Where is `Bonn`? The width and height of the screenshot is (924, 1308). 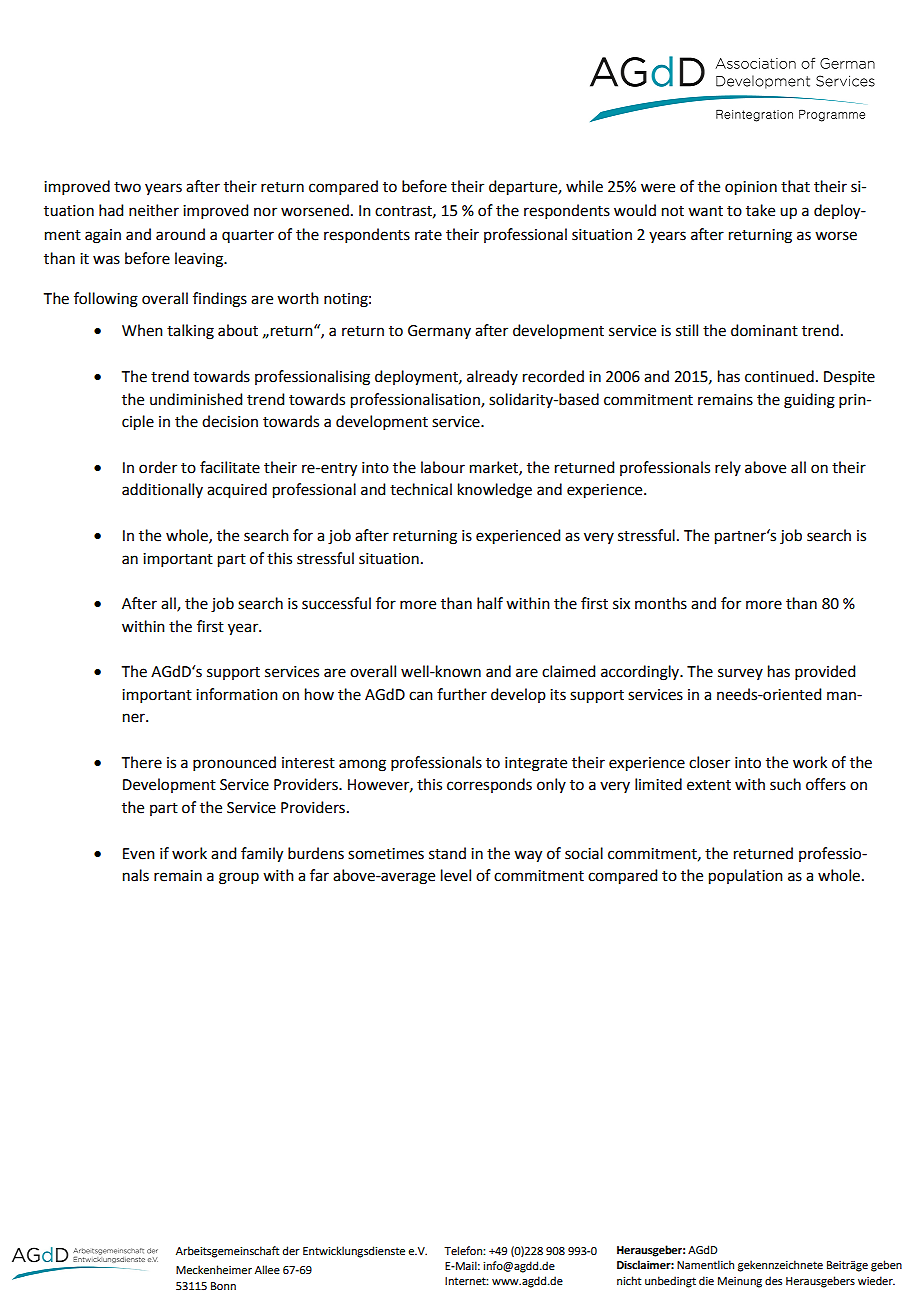
Bonn is located at coordinates (223, 1286).
